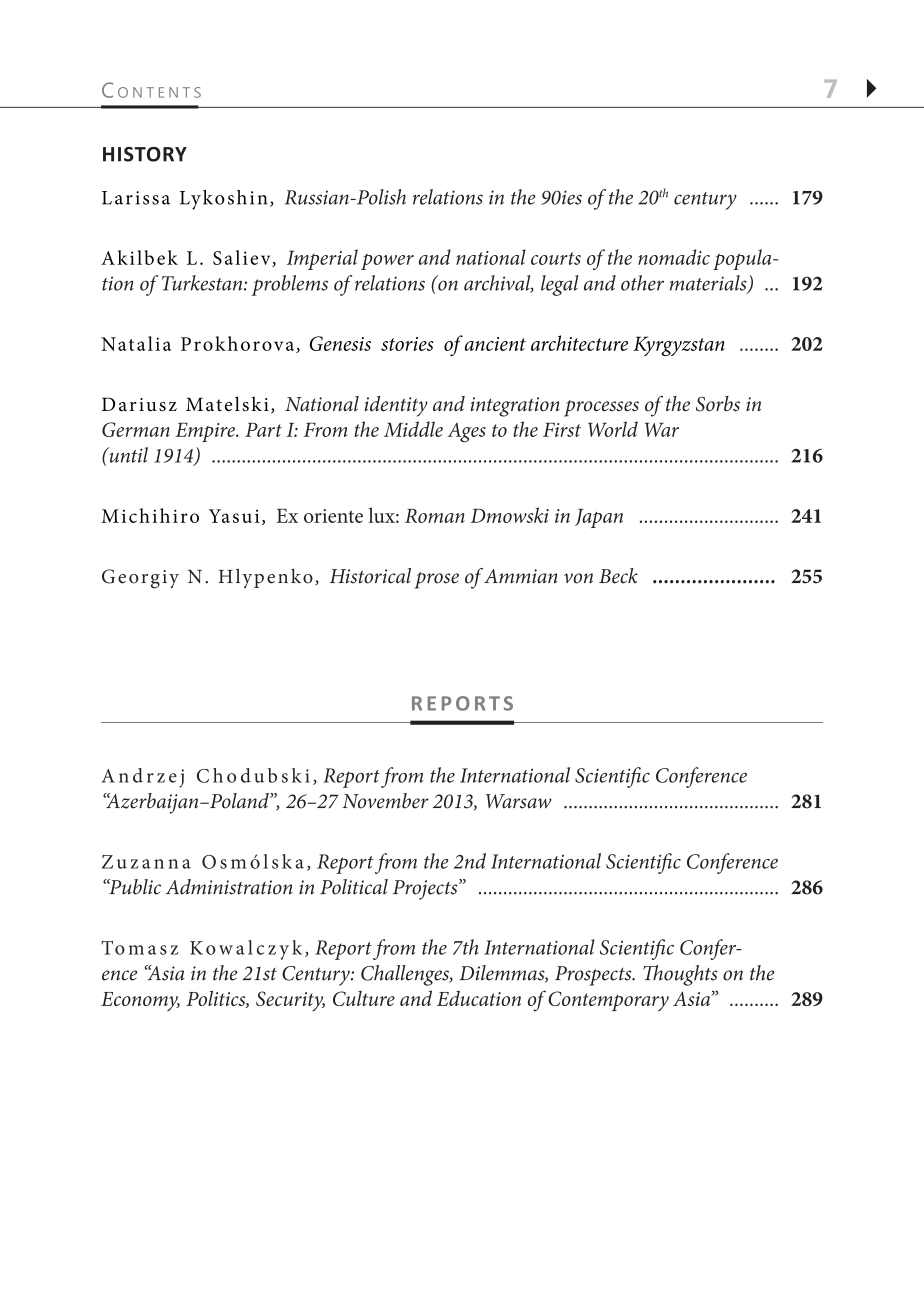  Describe the element at coordinates (679, 346) in the screenshot. I see `Kyrgyzstan` at that location.
